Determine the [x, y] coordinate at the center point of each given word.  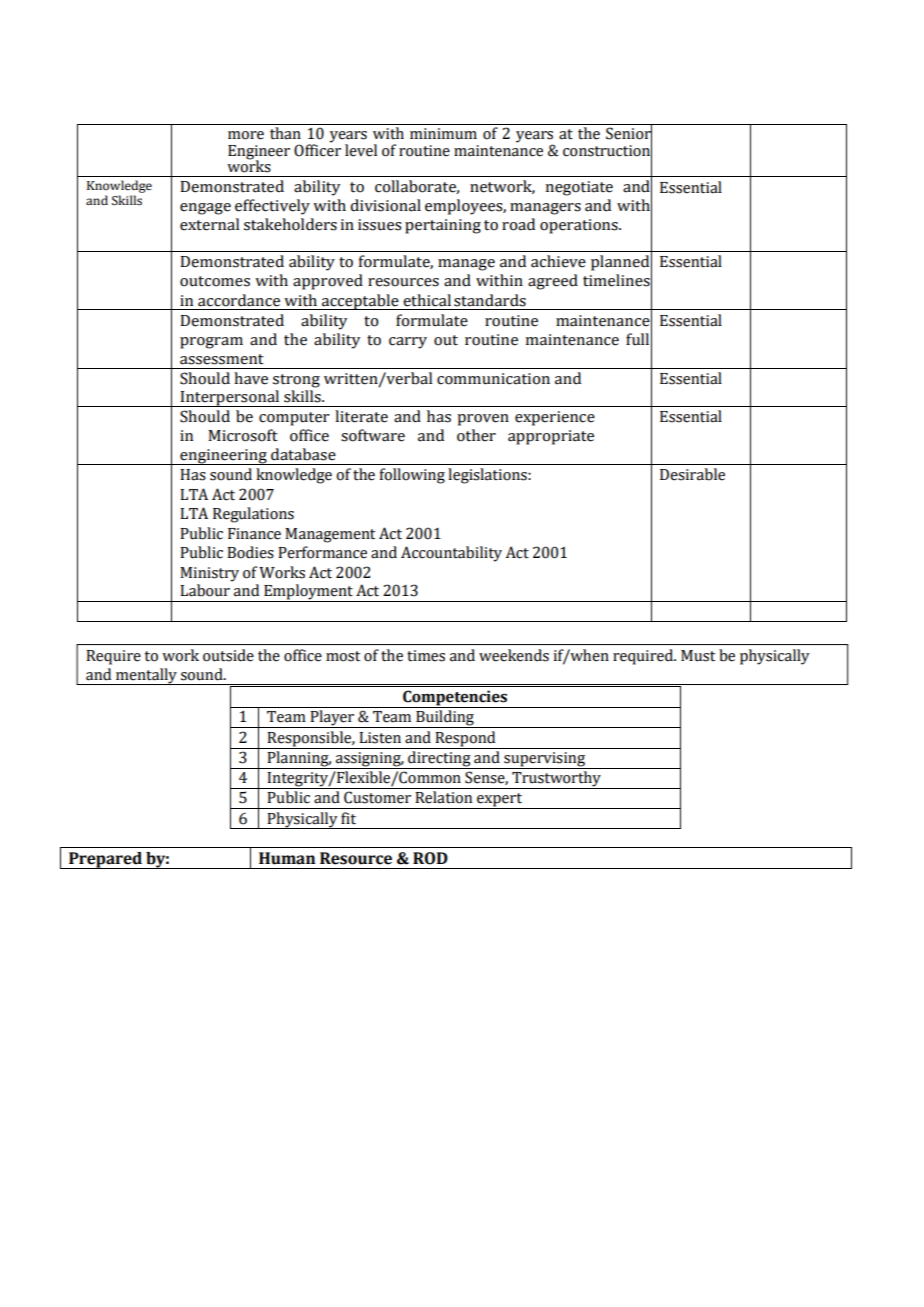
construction [607, 150]
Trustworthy [556, 780]
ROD [430, 858]
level [361, 150]
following [412, 476]
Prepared [105, 860]
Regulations [253, 515]
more [246, 135]
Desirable [692, 474]
